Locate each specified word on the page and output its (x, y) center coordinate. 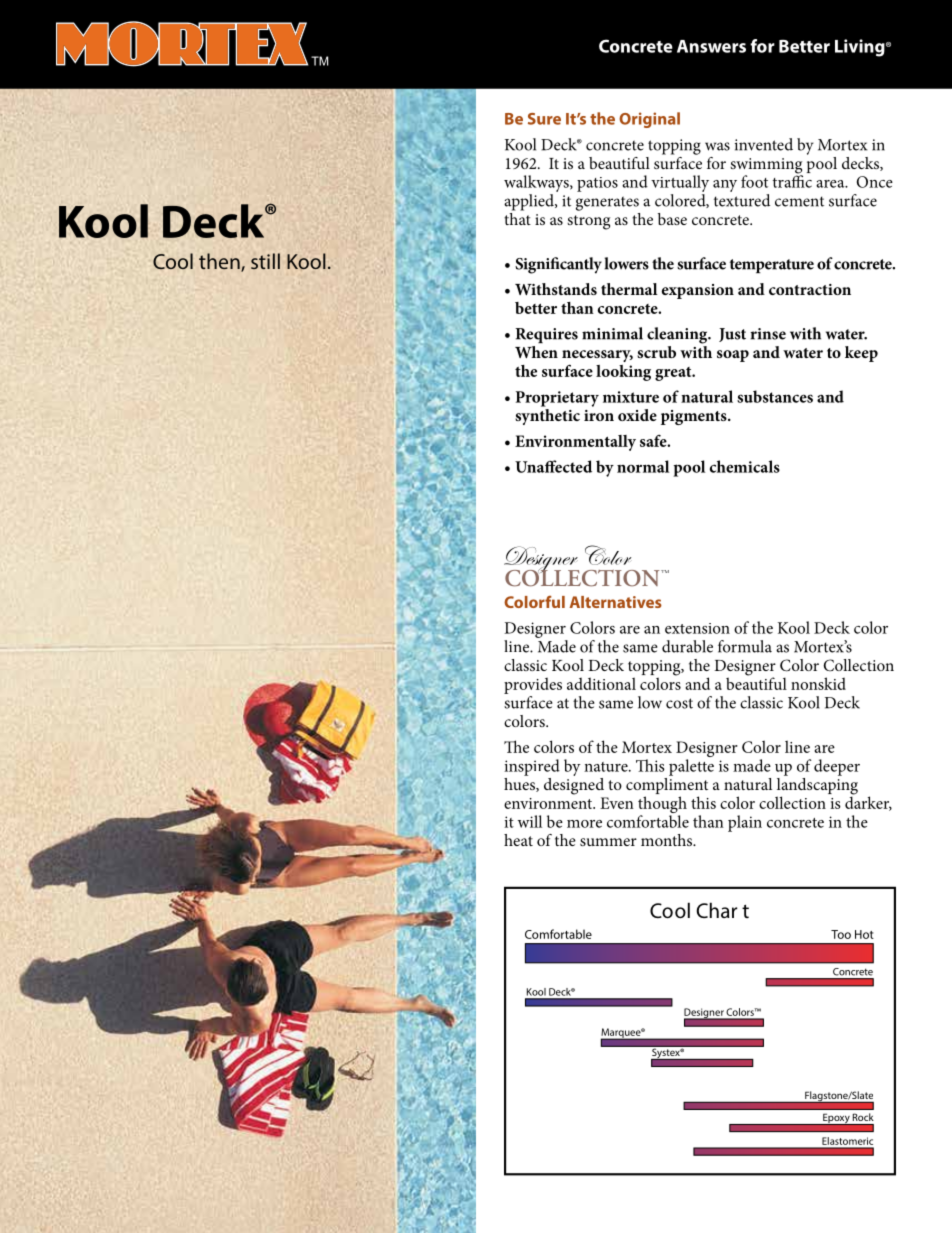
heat (518, 840)
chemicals (745, 466)
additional (601, 683)
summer (608, 842)
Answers (711, 46)
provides (533, 685)
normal (643, 466)
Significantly (558, 265)
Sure (544, 119)
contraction (810, 289)
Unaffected (553, 466)
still (265, 261)
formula (745, 646)
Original (649, 120)
